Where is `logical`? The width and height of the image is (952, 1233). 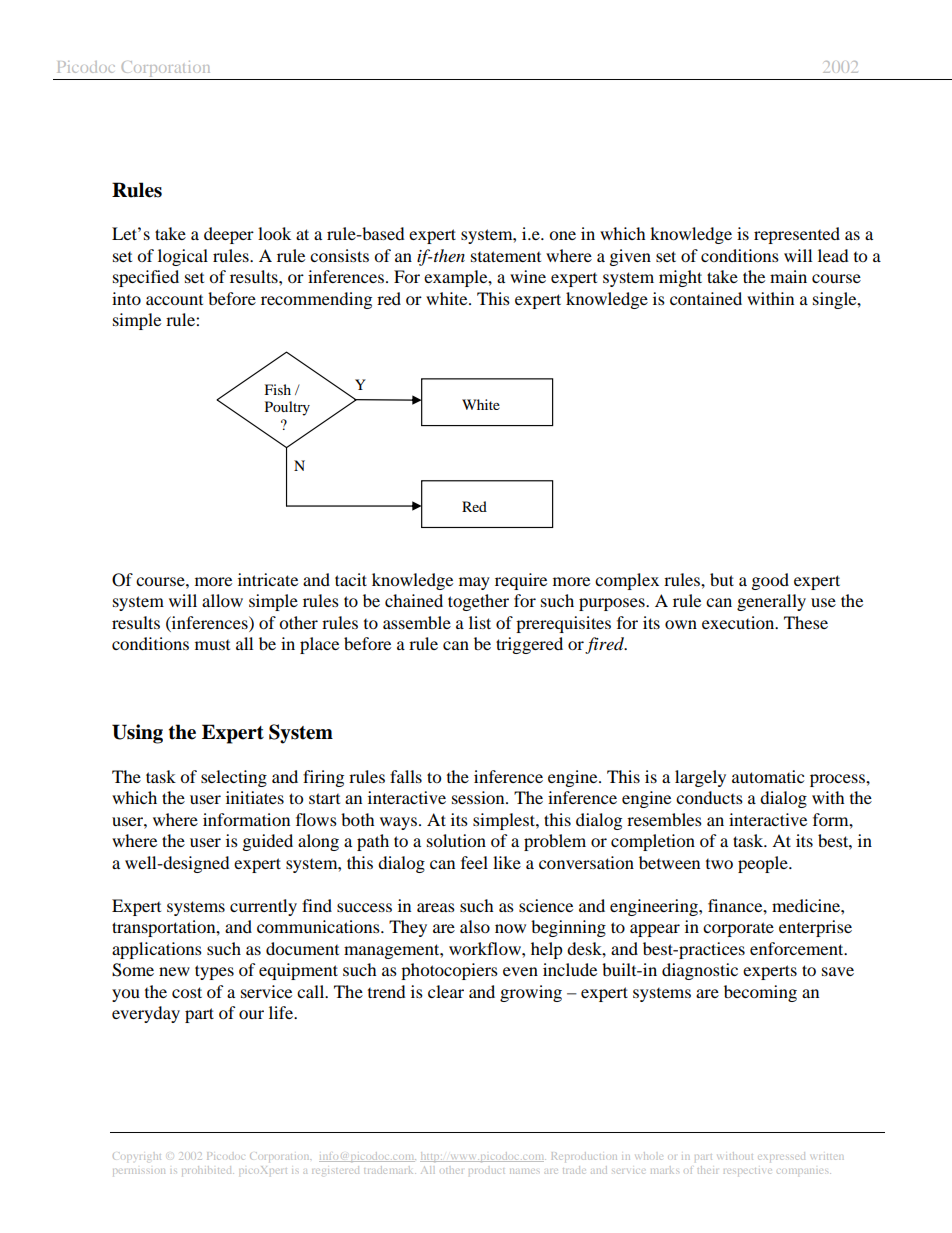 logical is located at coordinates (183, 257).
